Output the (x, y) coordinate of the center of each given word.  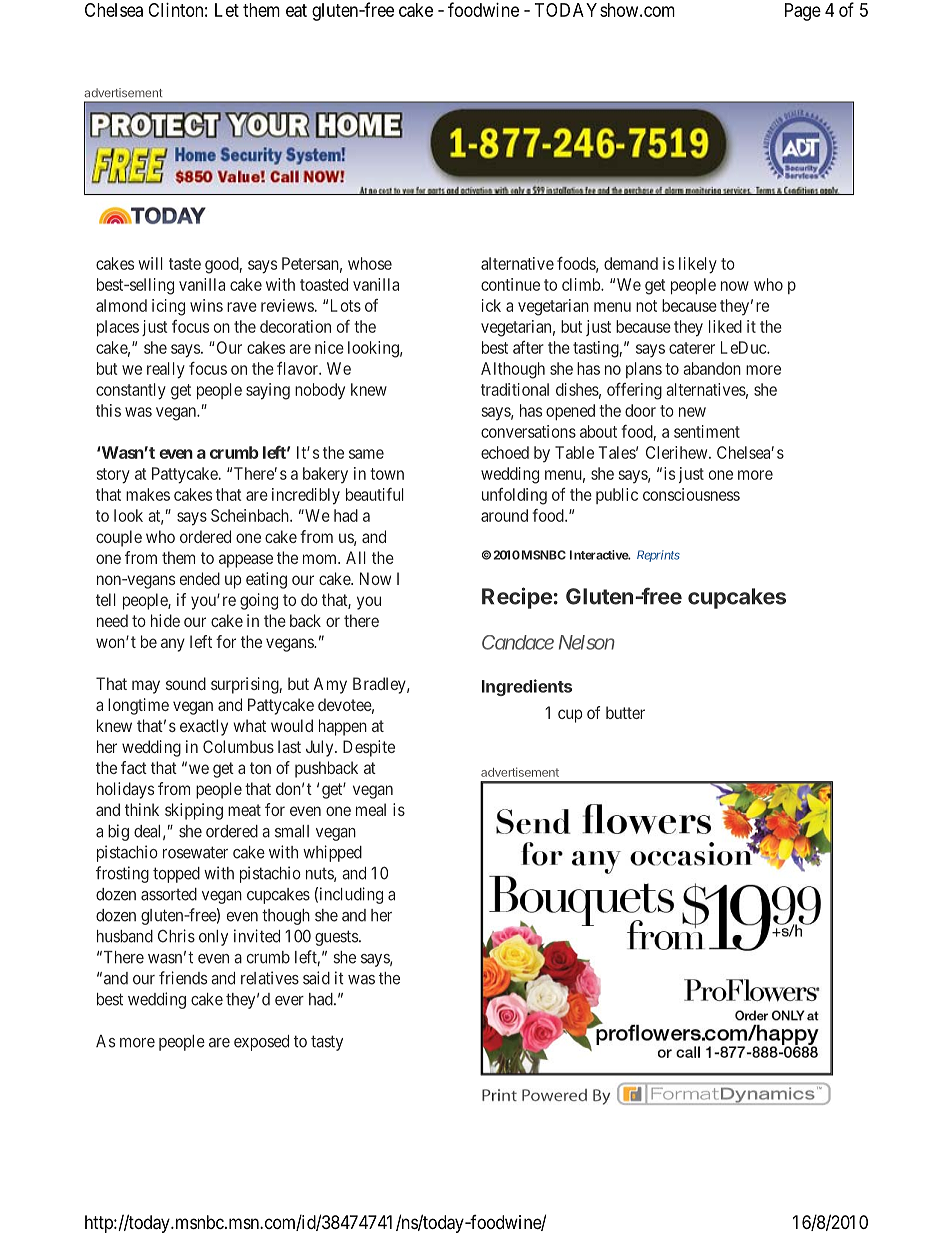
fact (134, 767)
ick (491, 305)
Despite (369, 748)
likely (698, 265)
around (504, 515)
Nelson (587, 642)
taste (185, 264)
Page (803, 12)
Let (227, 10)
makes (148, 494)
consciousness (691, 494)
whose (370, 263)
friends (183, 978)
